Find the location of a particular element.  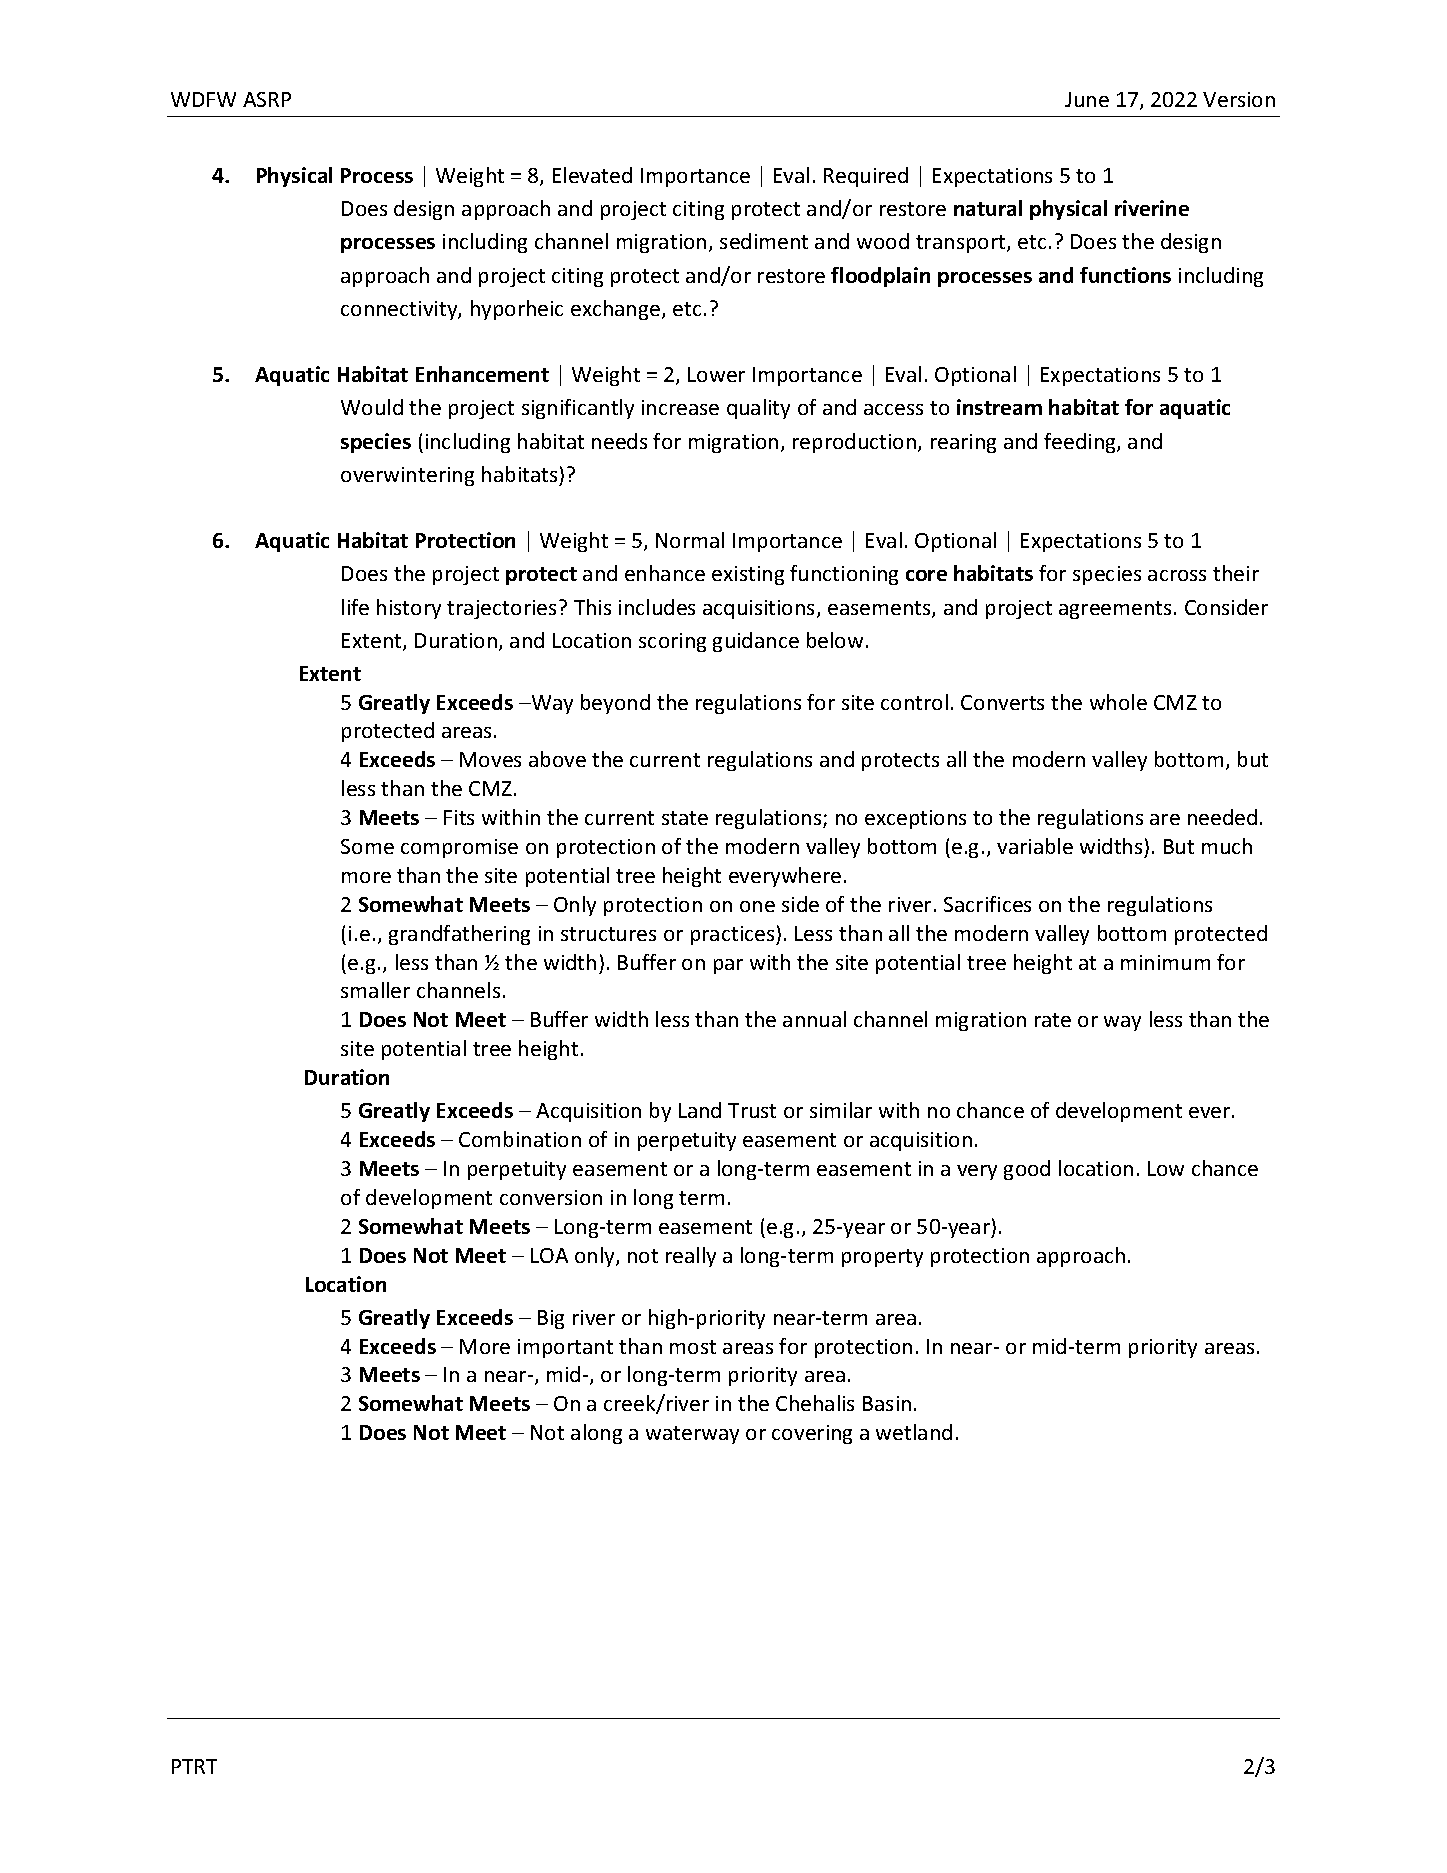

smaller is located at coordinates (375, 990).
